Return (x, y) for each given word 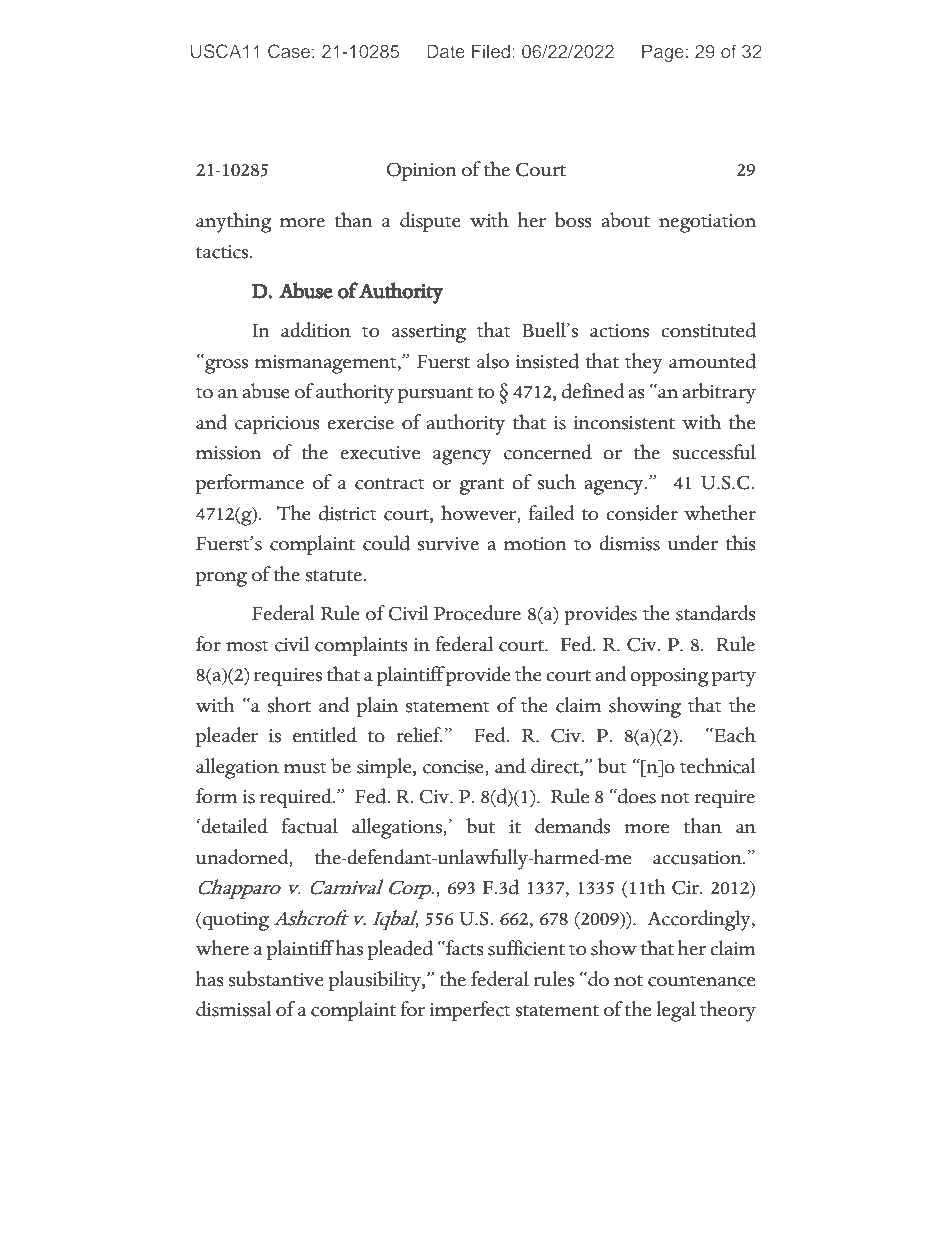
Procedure (477, 613)
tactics (222, 252)
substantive (276, 979)
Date (446, 51)
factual (310, 826)
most (247, 646)
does (636, 796)
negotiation (707, 223)
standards (716, 613)
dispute (430, 222)
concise (454, 767)
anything (233, 222)
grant (481, 486)
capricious (277, 425)
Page (663, 53)
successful (714, 452)
